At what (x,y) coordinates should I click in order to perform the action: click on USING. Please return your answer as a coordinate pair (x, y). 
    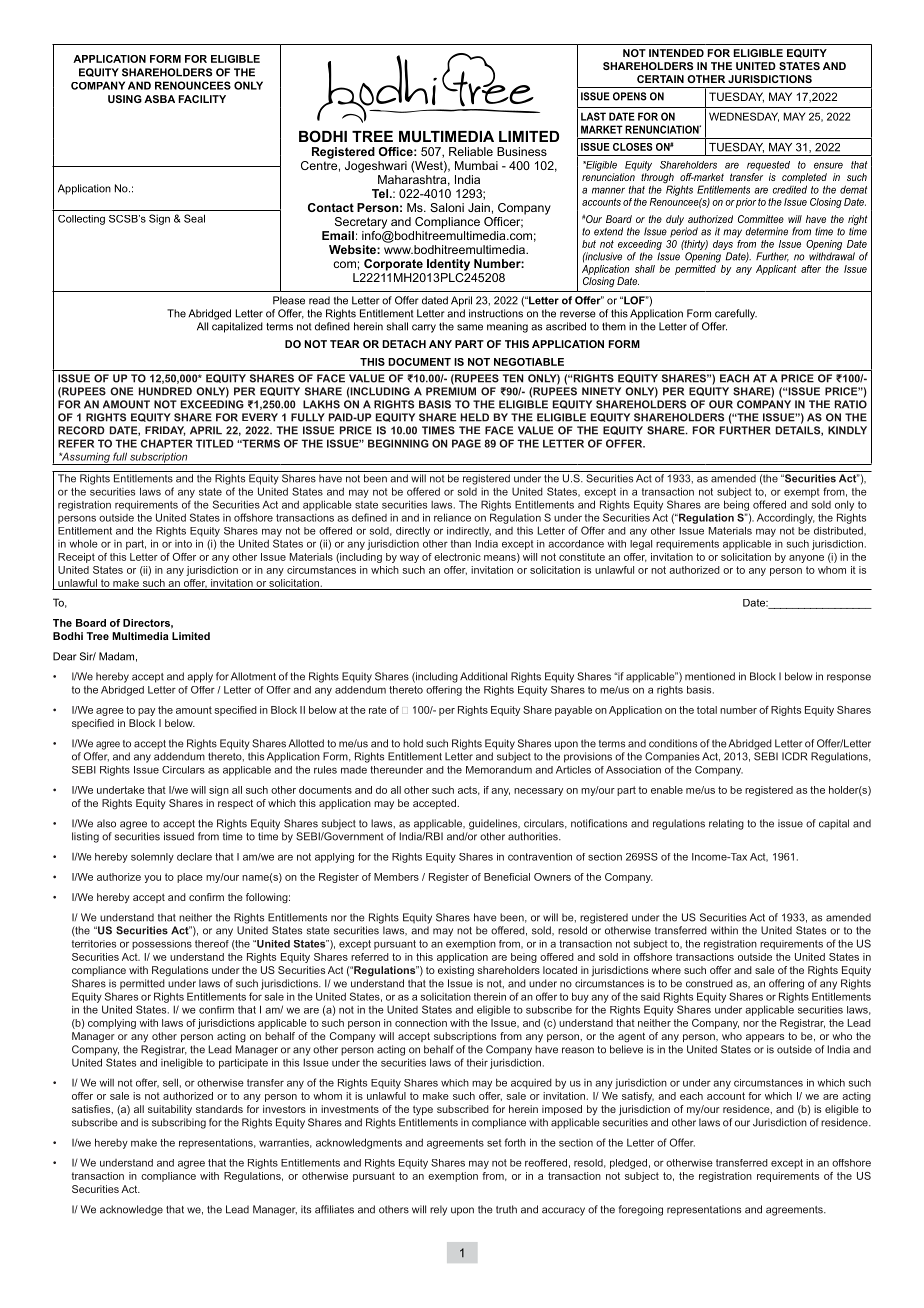
    Looking at the image, I should click on (125, 99).
